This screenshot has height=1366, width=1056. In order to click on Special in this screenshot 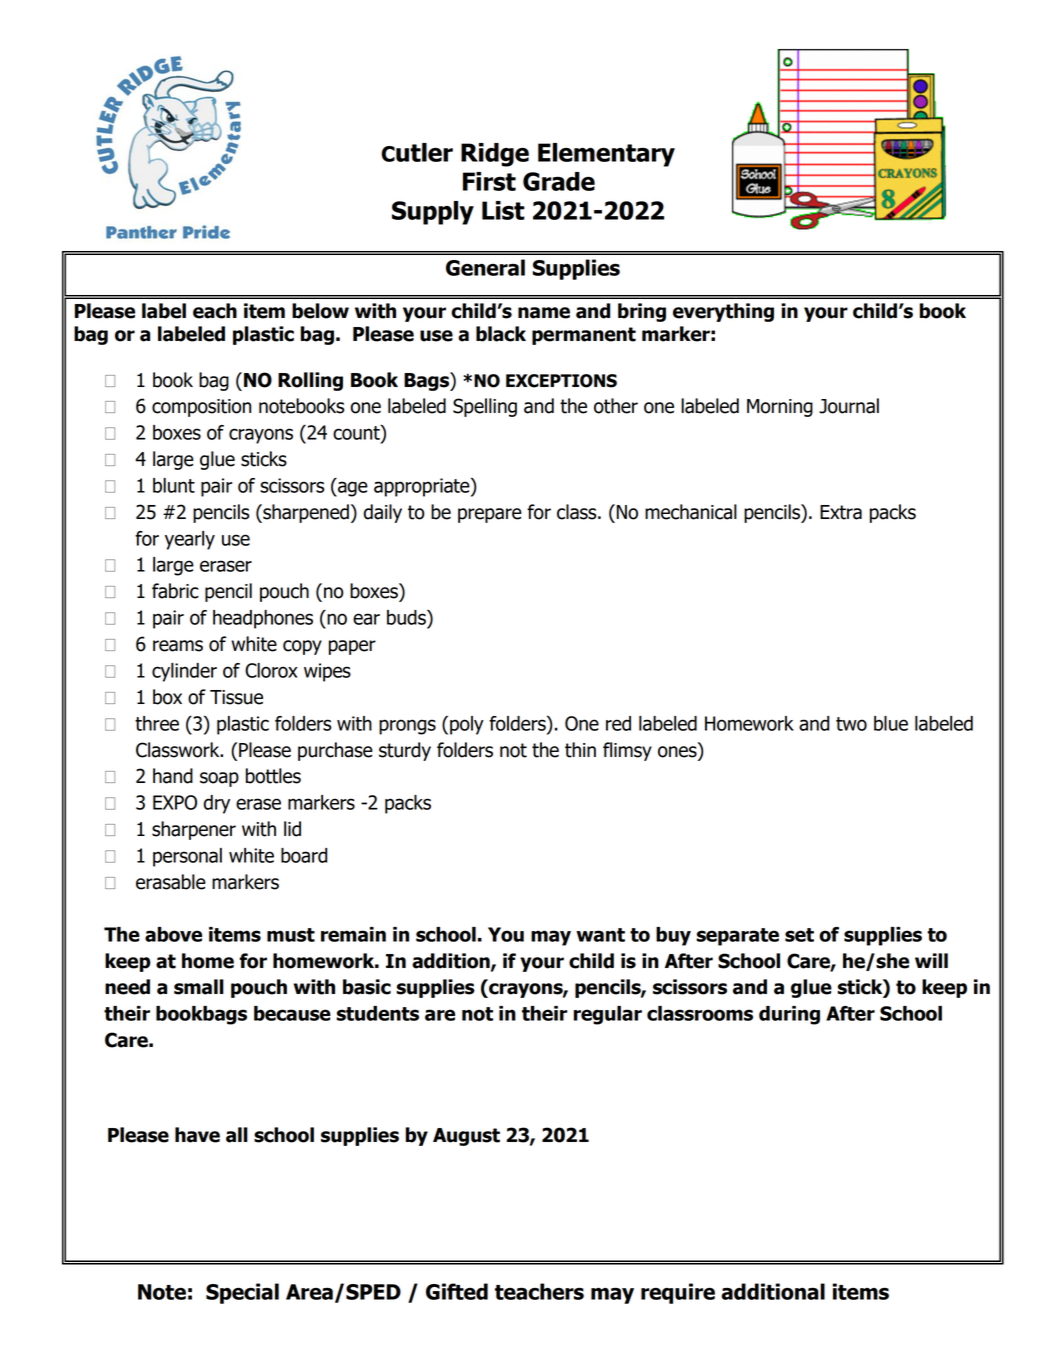, I will do `click(242, 1293)`.
